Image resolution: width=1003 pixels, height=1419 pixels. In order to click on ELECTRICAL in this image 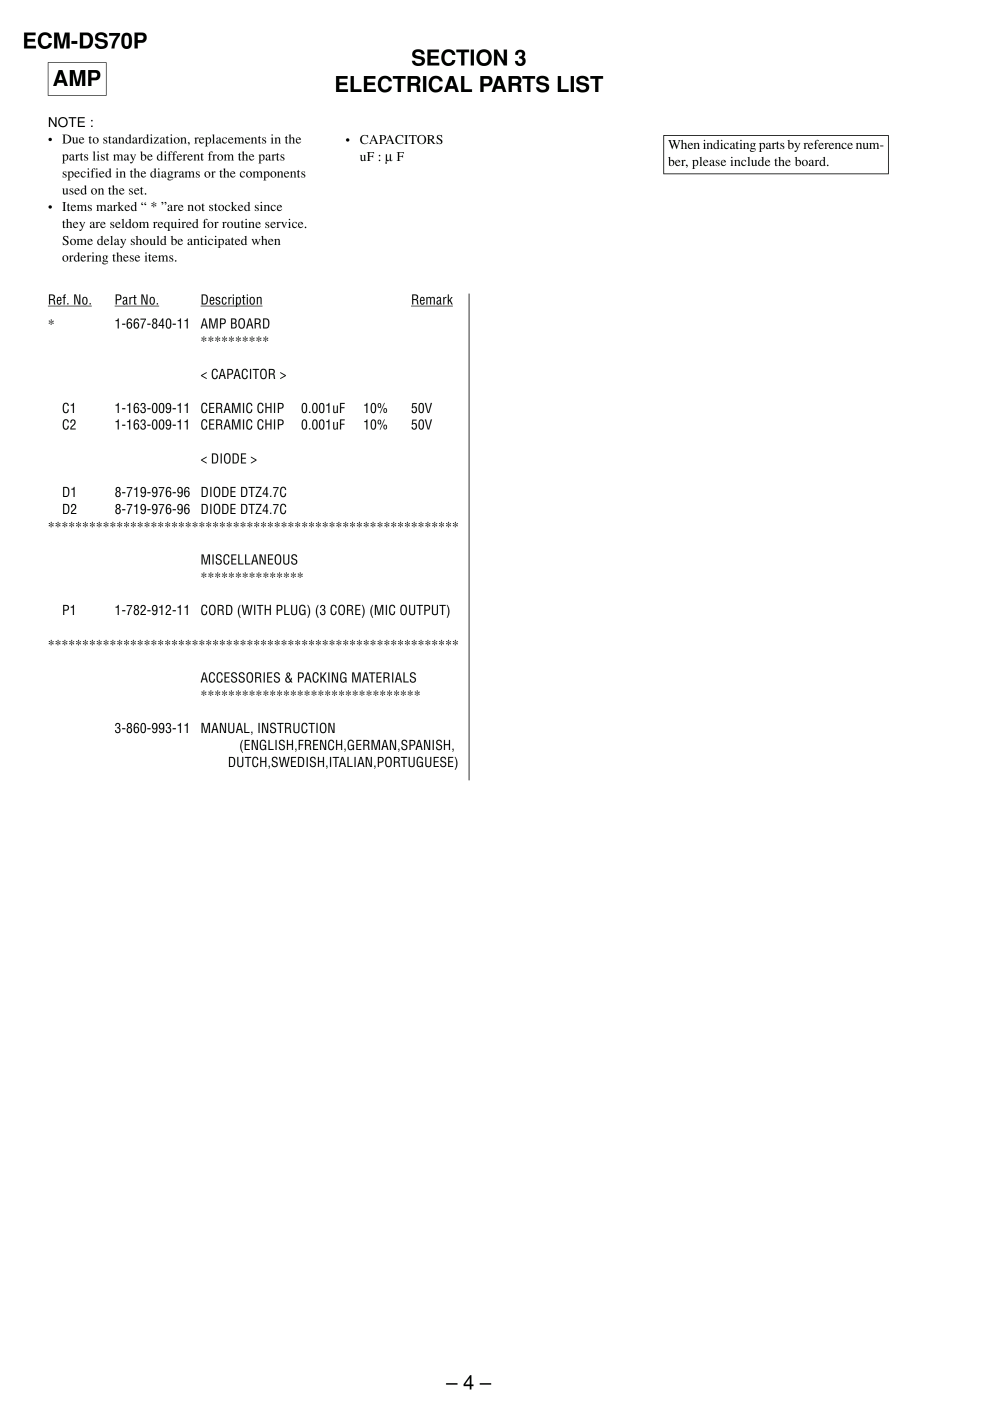, I will do `click(404, 84)`.
